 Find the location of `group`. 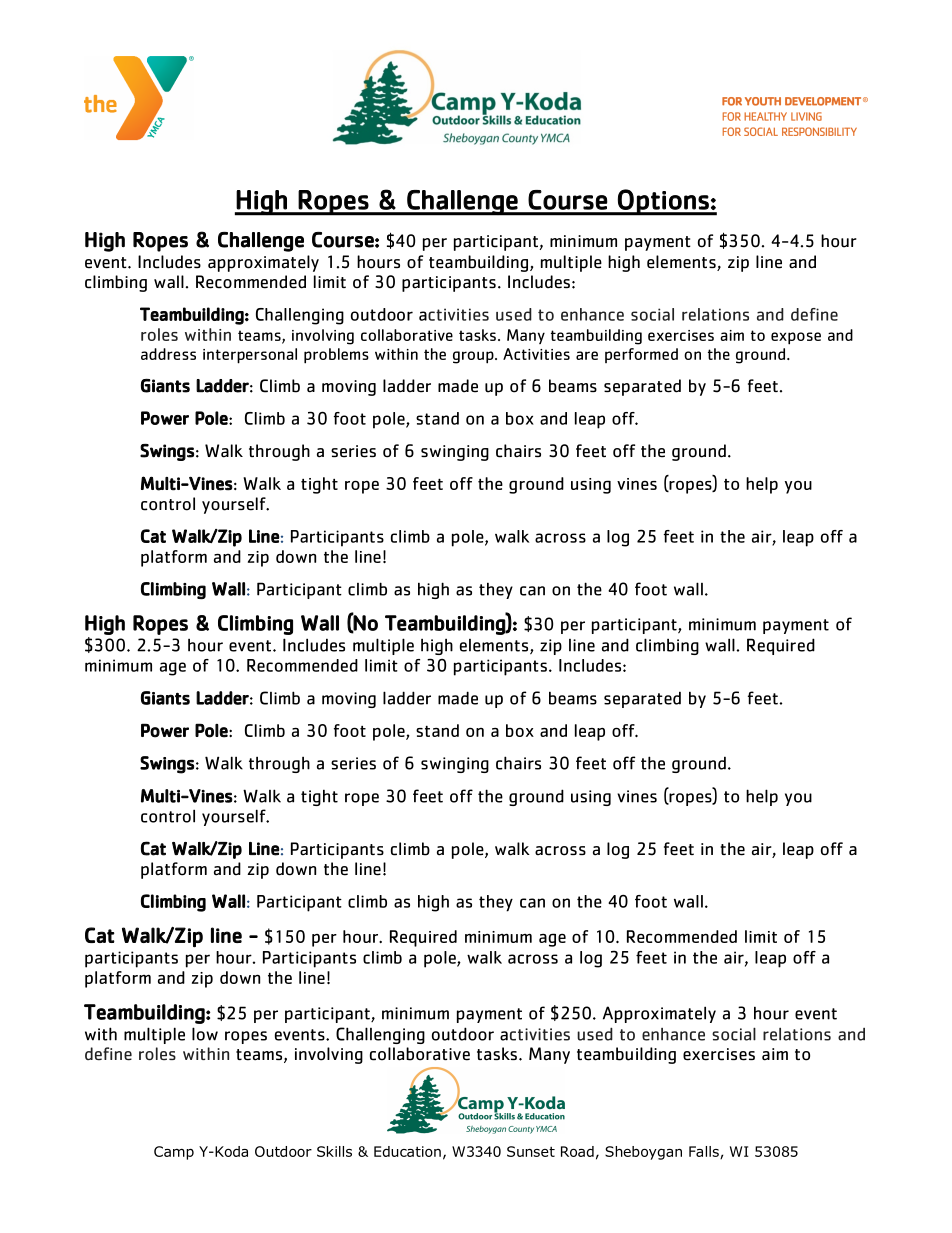

group is located at coordinates (474, 357).
